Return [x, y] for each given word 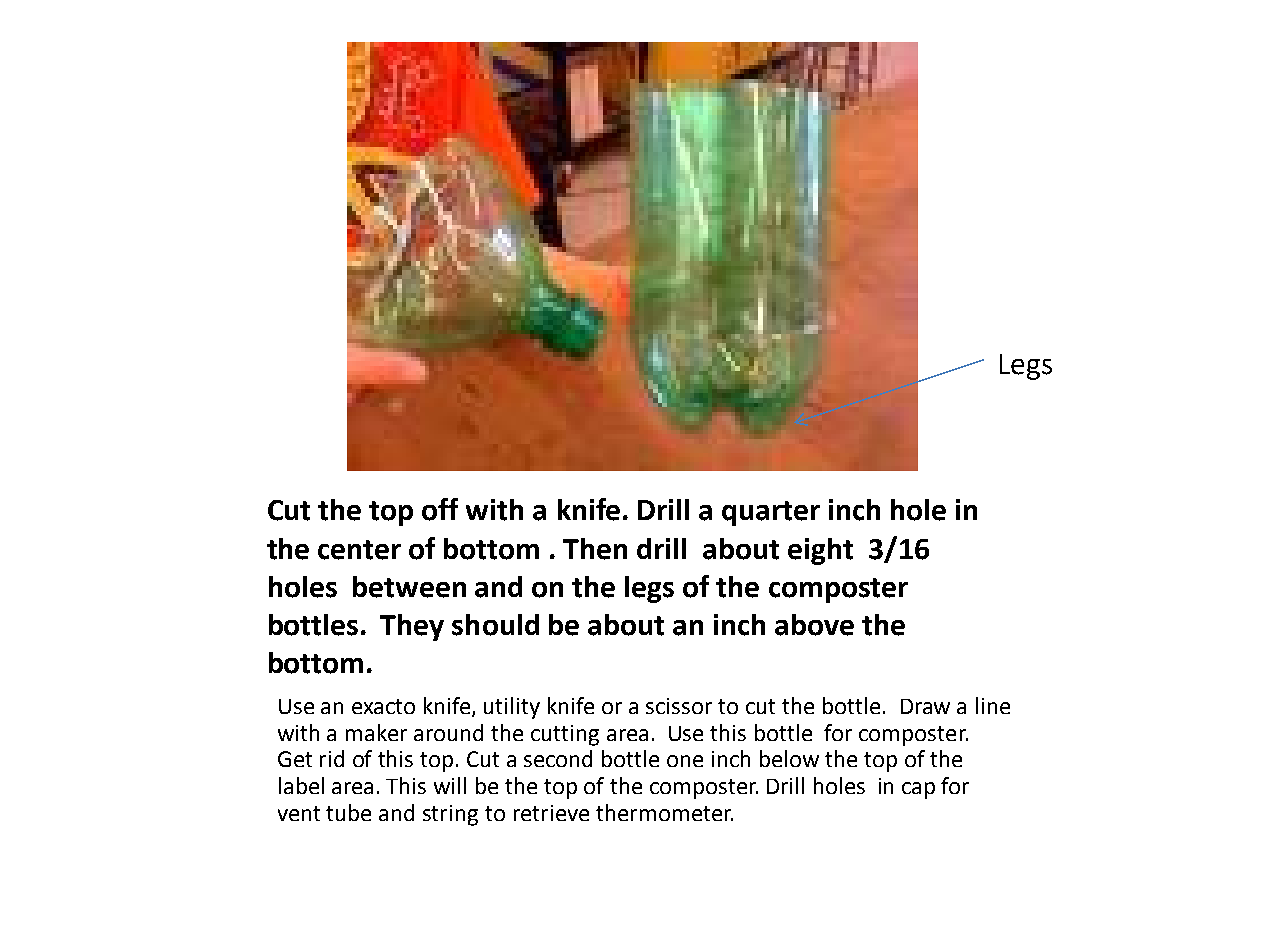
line [993, 705]
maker [376, 732]
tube [348, 812]
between [409, 587]
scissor [679, 706]
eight [820, 551]
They [412, 627]
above [814, 625]
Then [595, 549]
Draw [925, 706]
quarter [771, 513]
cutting [565, 735]
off [440, 509]
